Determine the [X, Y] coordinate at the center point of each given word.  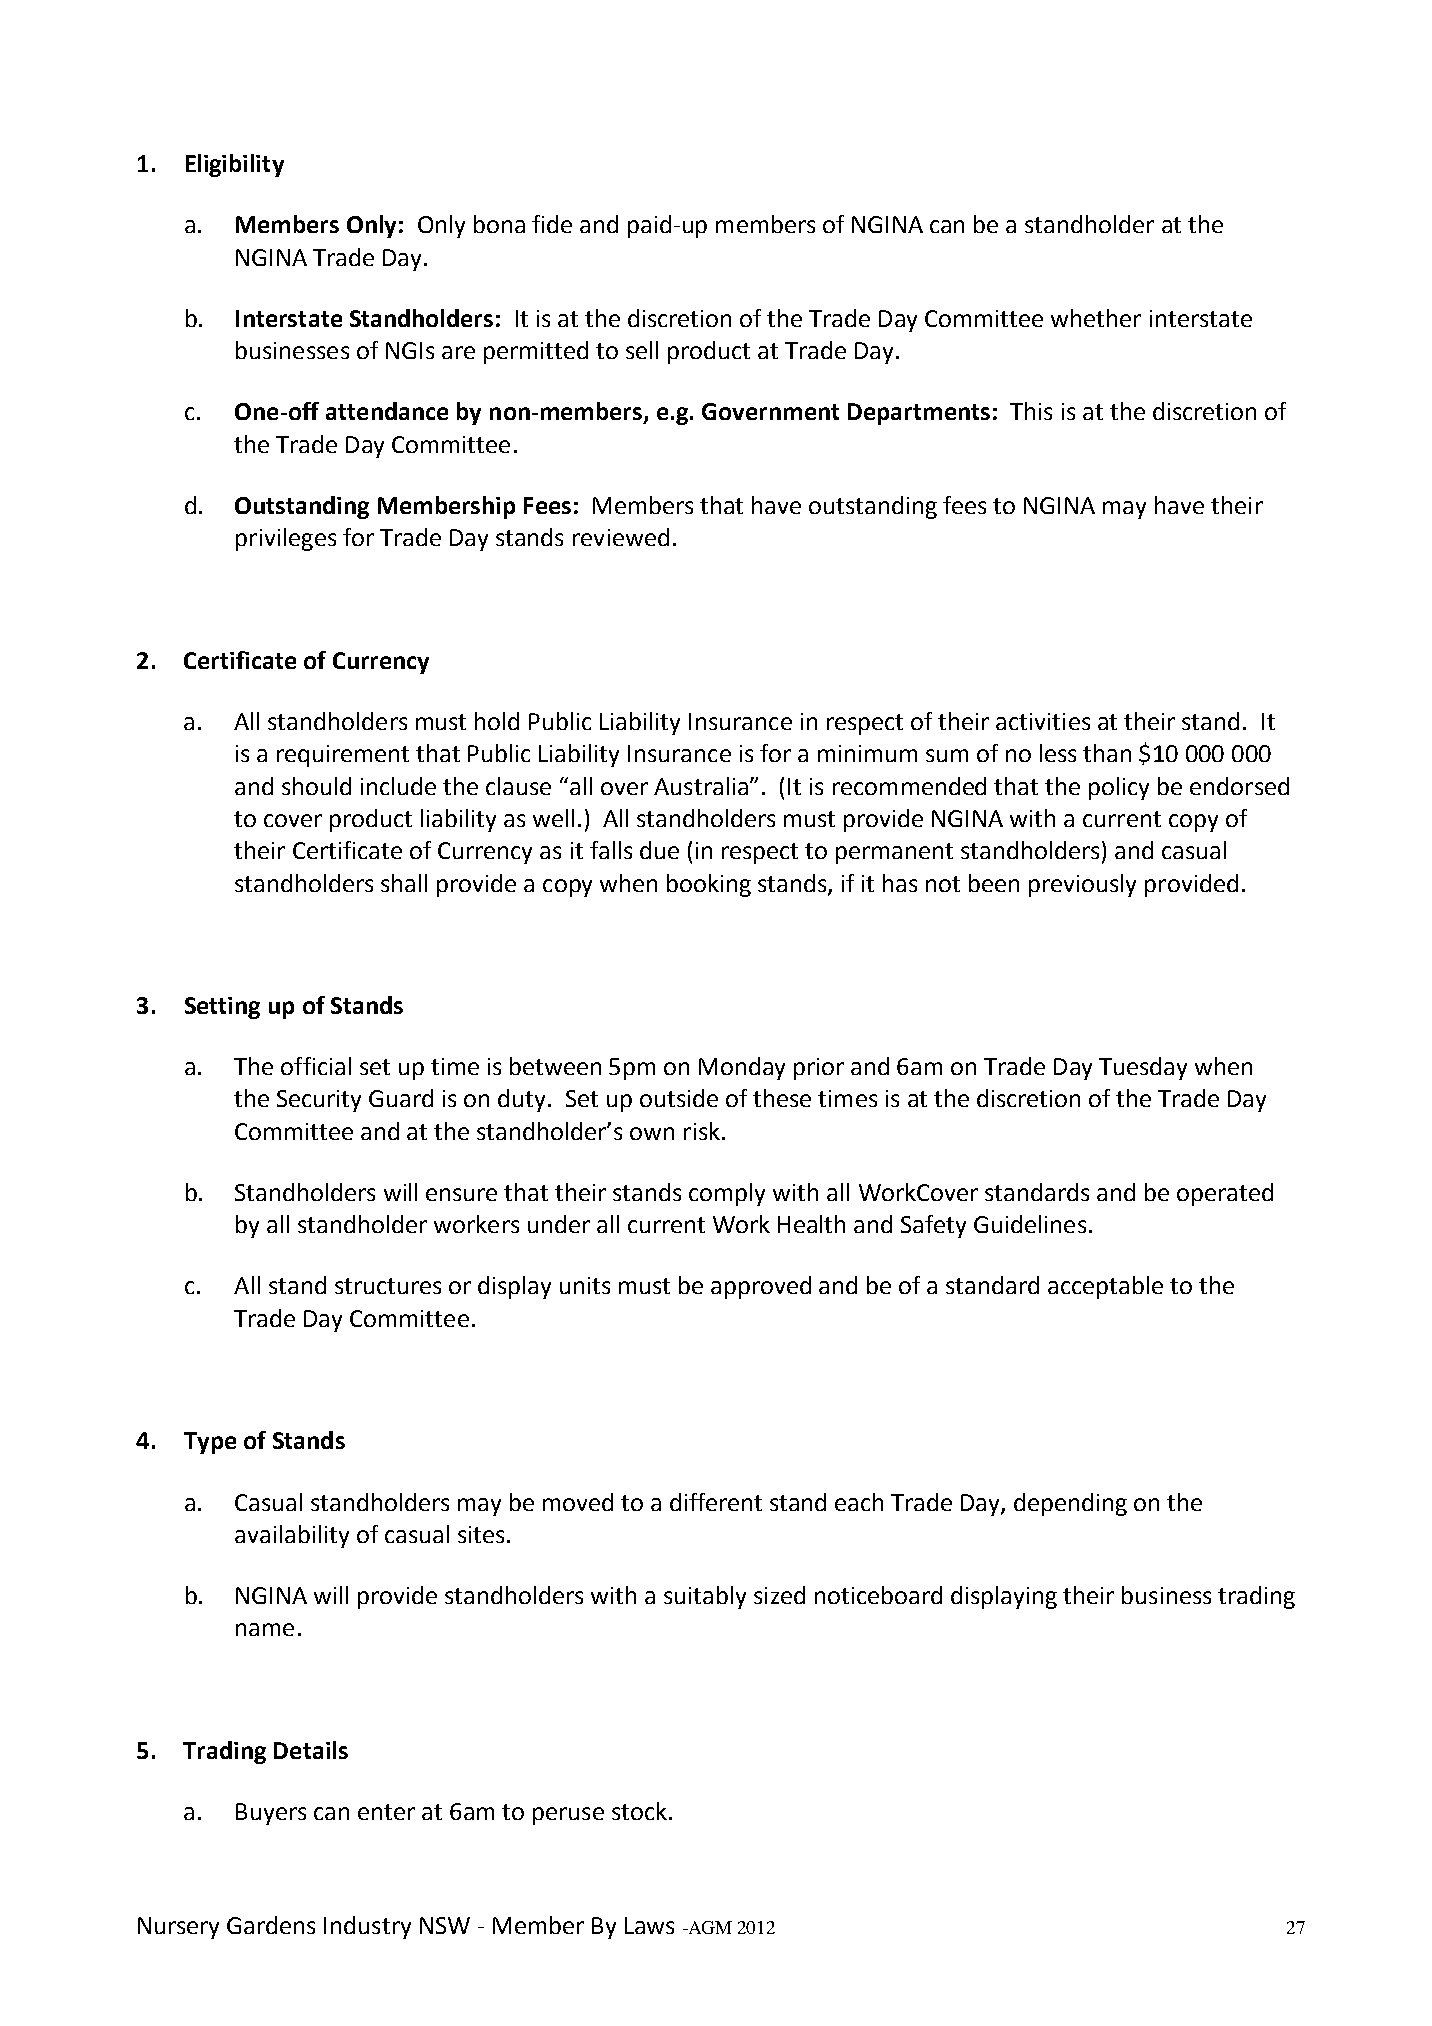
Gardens [271, 1925]
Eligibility [235, 165]
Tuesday [1143, 1068]
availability [292, 1536]
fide [552, 224]
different [716, 1502]
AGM [709, 1927]
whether [1096, 318]
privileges [286, 539]
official [316, 1066]
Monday [742, 1068]
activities [1043, 721]
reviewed [621, 537]
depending [1070, 1504]
